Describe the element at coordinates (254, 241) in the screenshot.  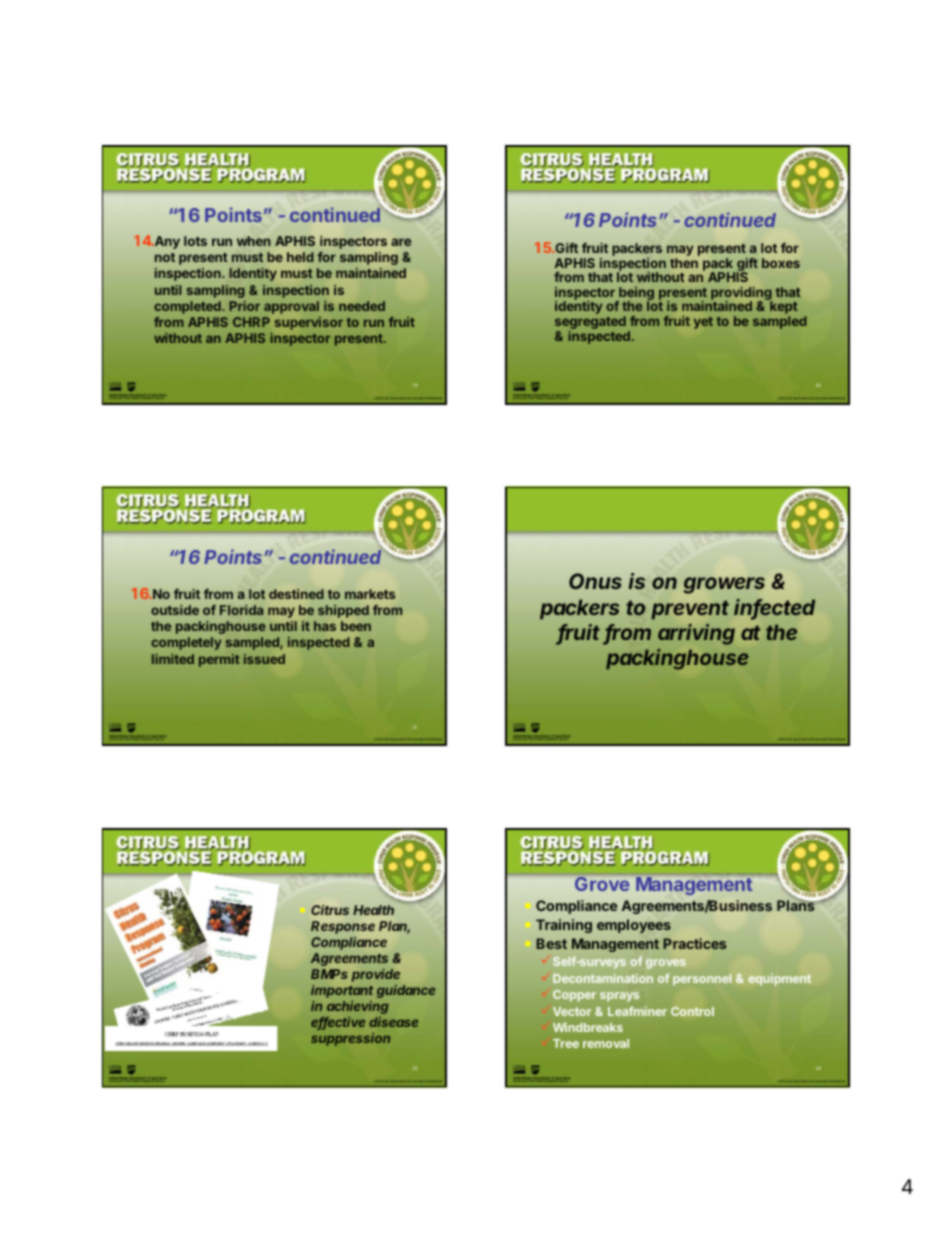
I see `when` at that location.
